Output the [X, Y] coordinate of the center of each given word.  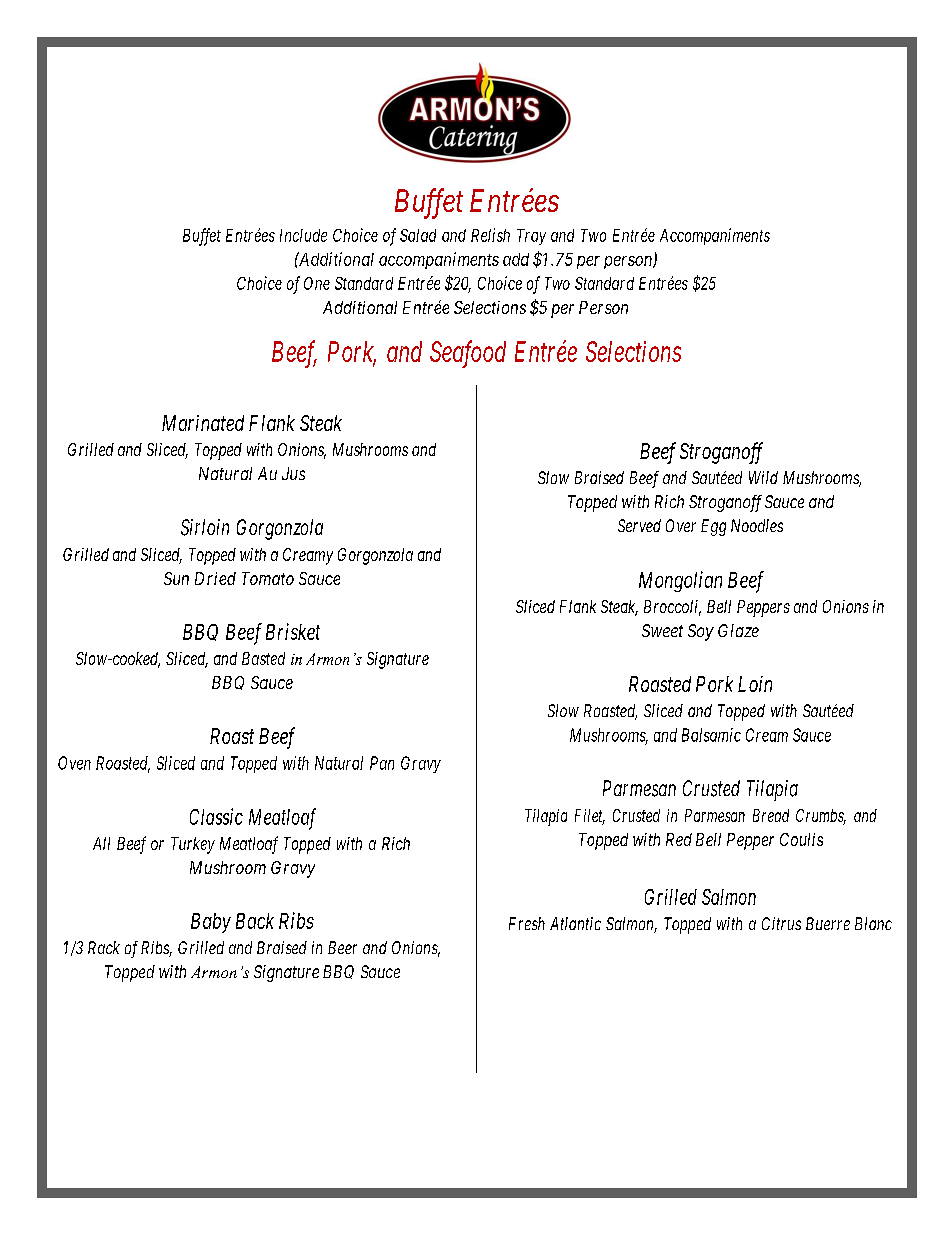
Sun [176, 578]
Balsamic [711, 735]
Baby [211, 923]
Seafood [468, 354]
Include [303, 235]
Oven [74, 763]
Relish [490, 235]
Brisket [293, 631]
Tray [531, 237]
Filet [590, 817]
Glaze [738, 630]
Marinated [203, 423]
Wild [763, 477]
